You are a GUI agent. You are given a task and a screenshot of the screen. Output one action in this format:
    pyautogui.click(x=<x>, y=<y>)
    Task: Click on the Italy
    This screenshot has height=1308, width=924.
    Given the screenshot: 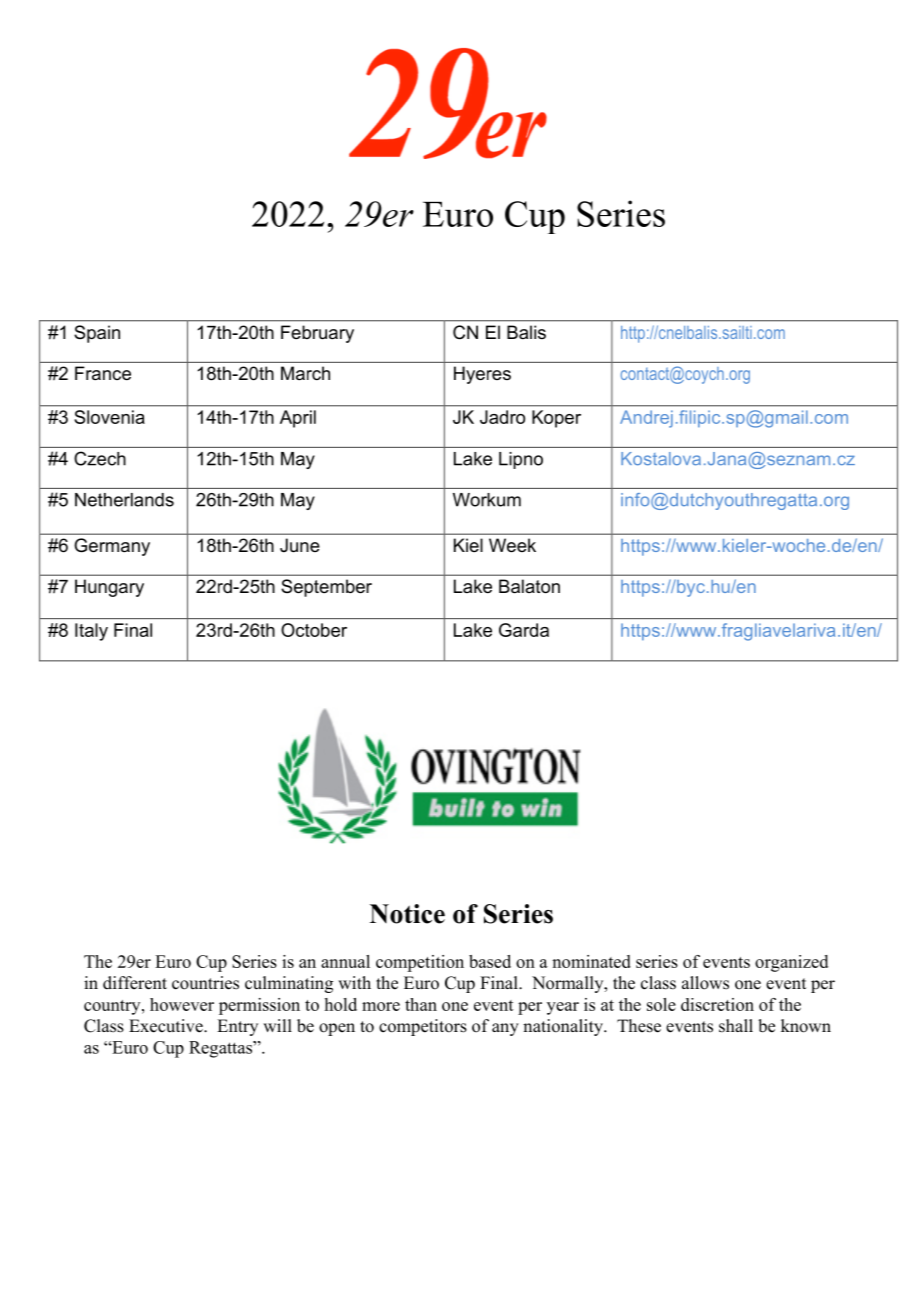 What is the action you would take?
    pyautogui.click(x=91, y=632)
